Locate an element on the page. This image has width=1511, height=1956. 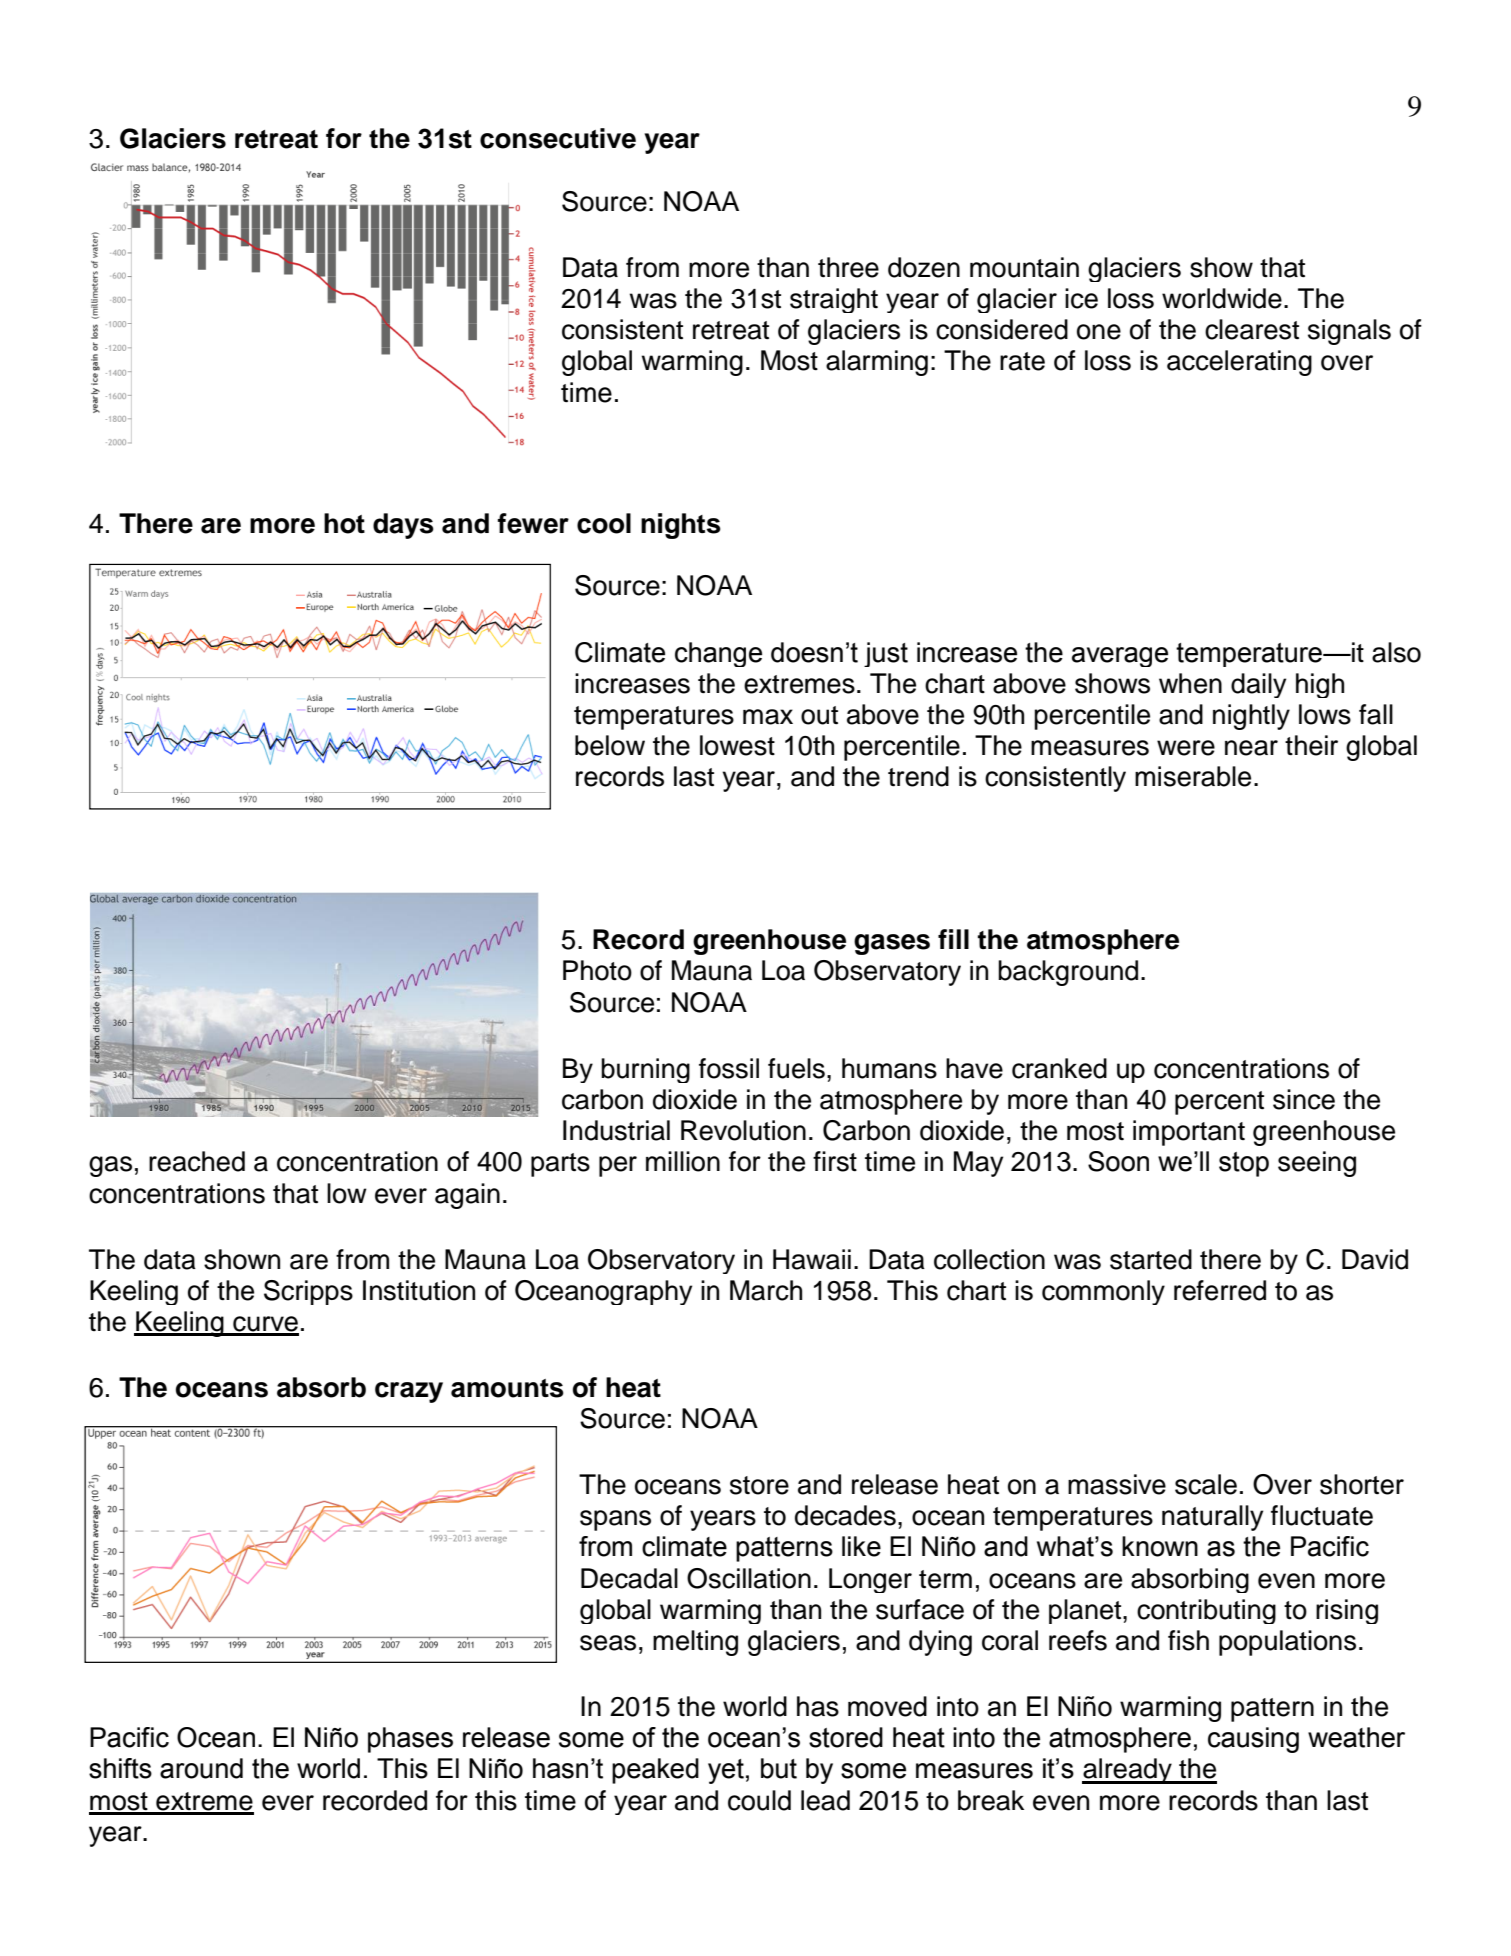
clearest is located at coordinates (1252, 329).
